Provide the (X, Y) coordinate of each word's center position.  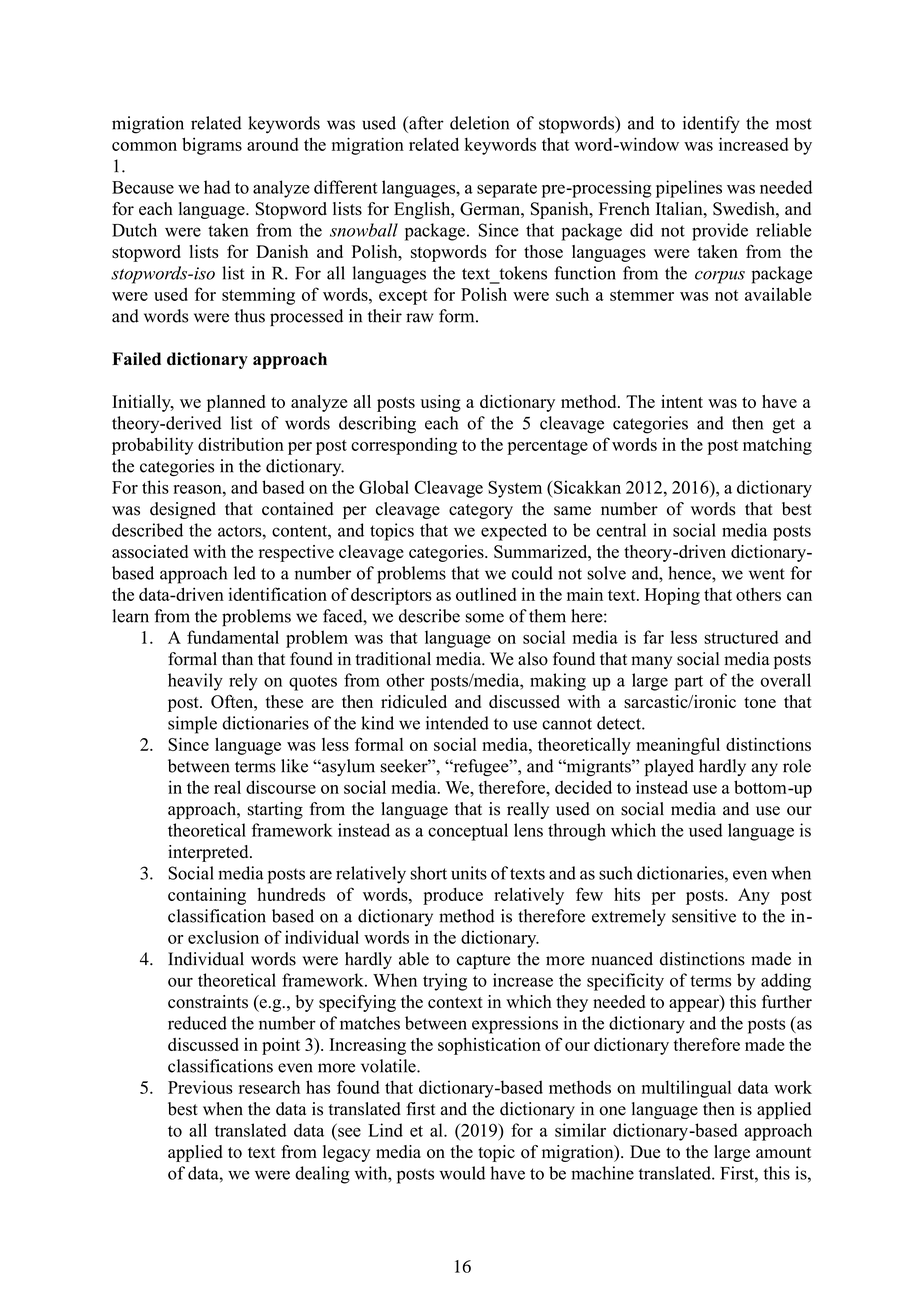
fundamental (233, 637)
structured (741, 637)
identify (711, 125)
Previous (200, 1087)
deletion (479, 123)
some (485, 618)
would (462, 1173)
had (217, 187)
